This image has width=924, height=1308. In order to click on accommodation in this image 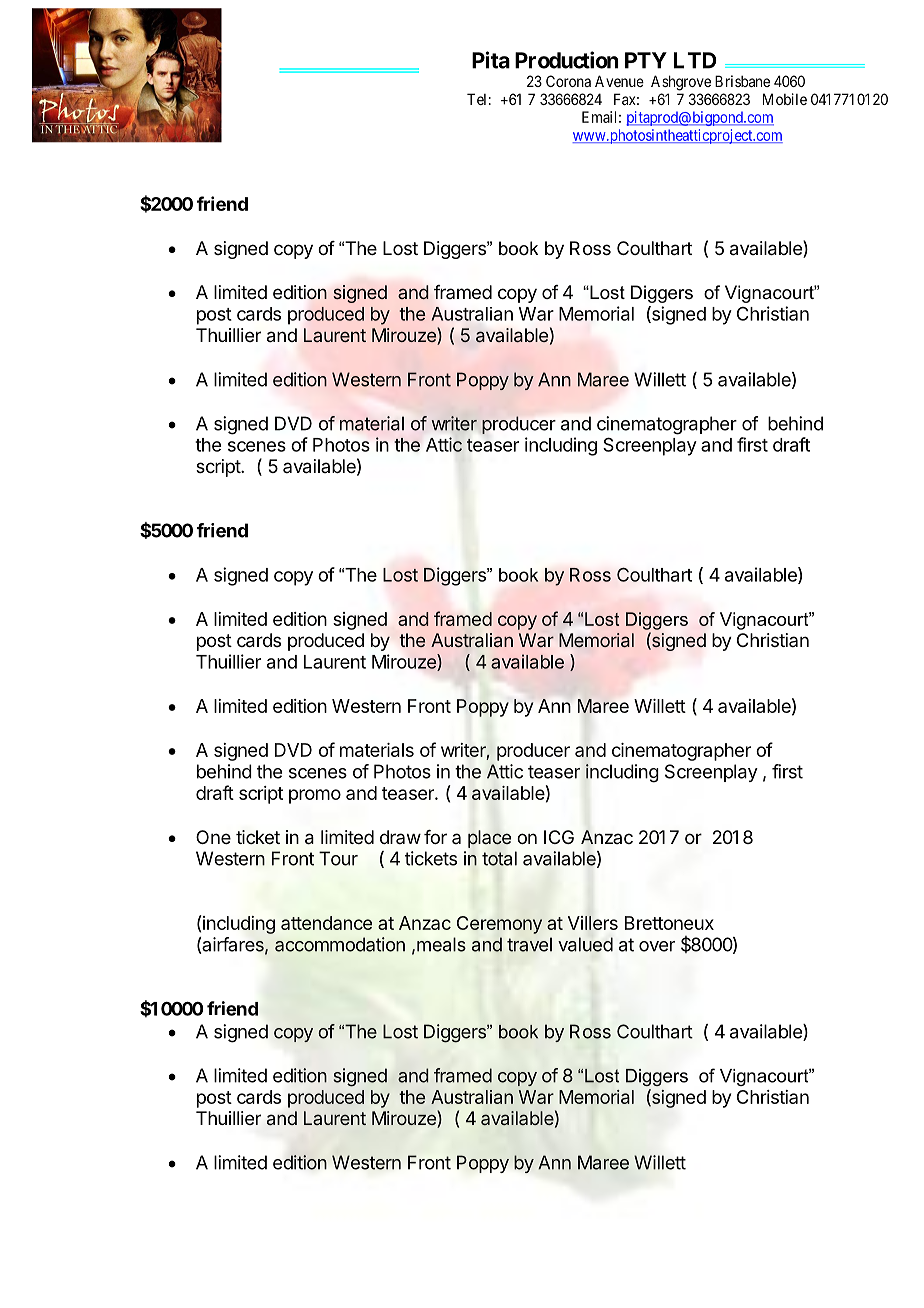, I will do `click(340, 944)`.
